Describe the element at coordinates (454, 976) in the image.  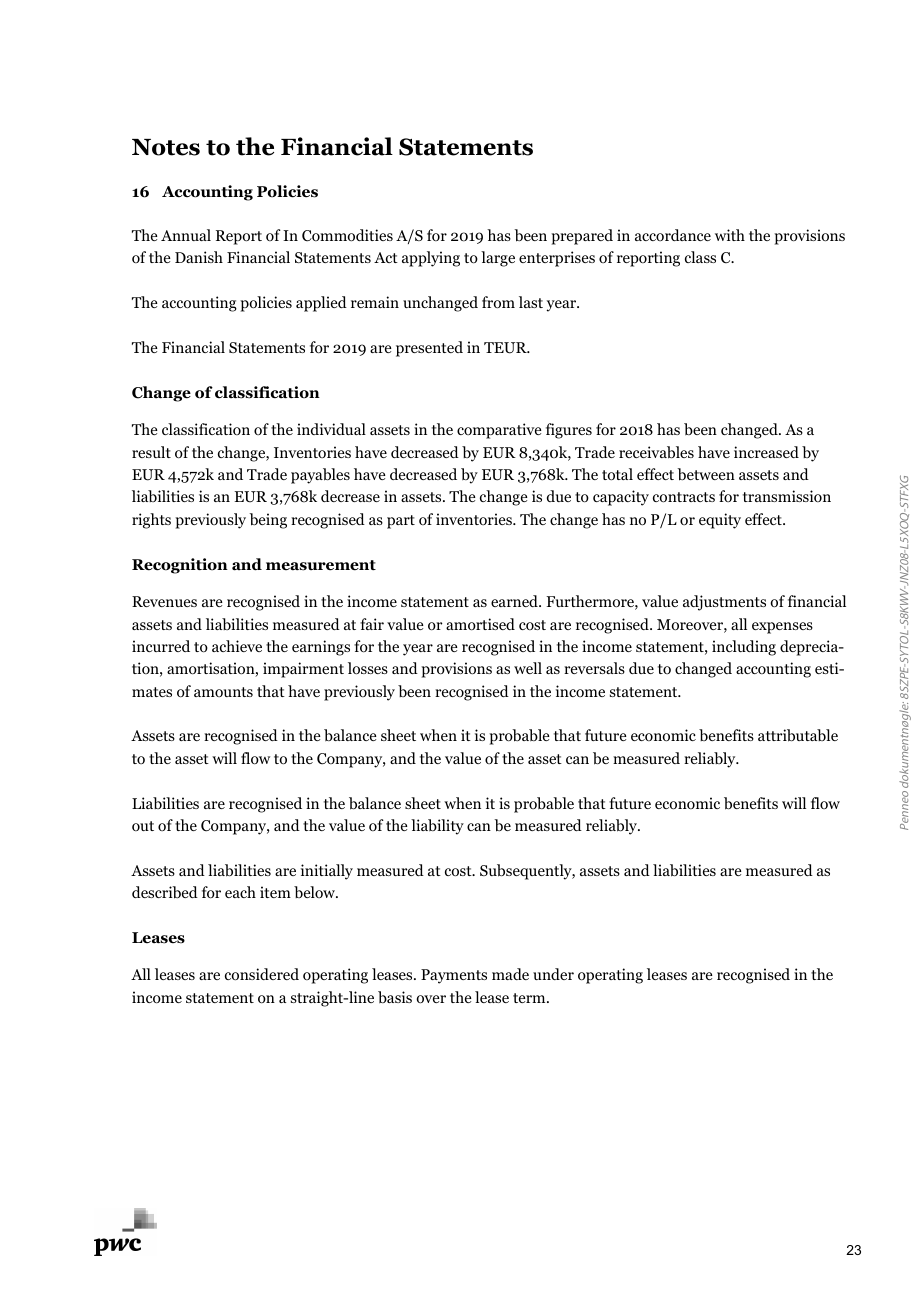
I see `Payments` at that location.
